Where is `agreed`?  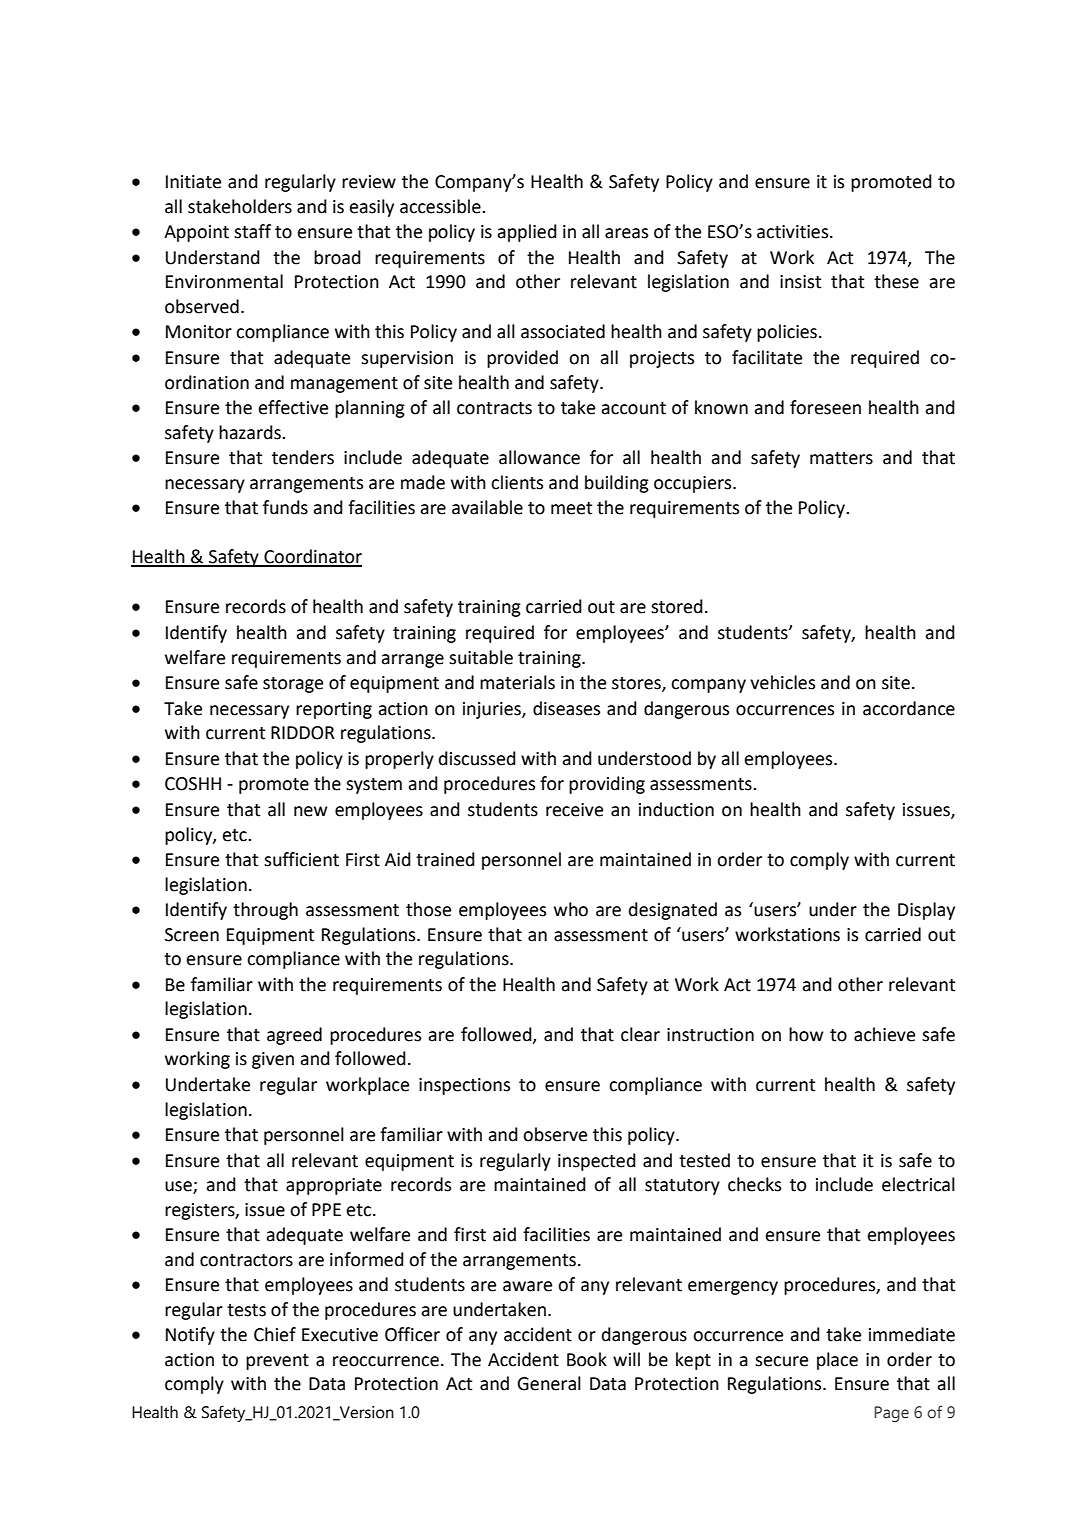
agreed is located at coordinates (294, 1036).
